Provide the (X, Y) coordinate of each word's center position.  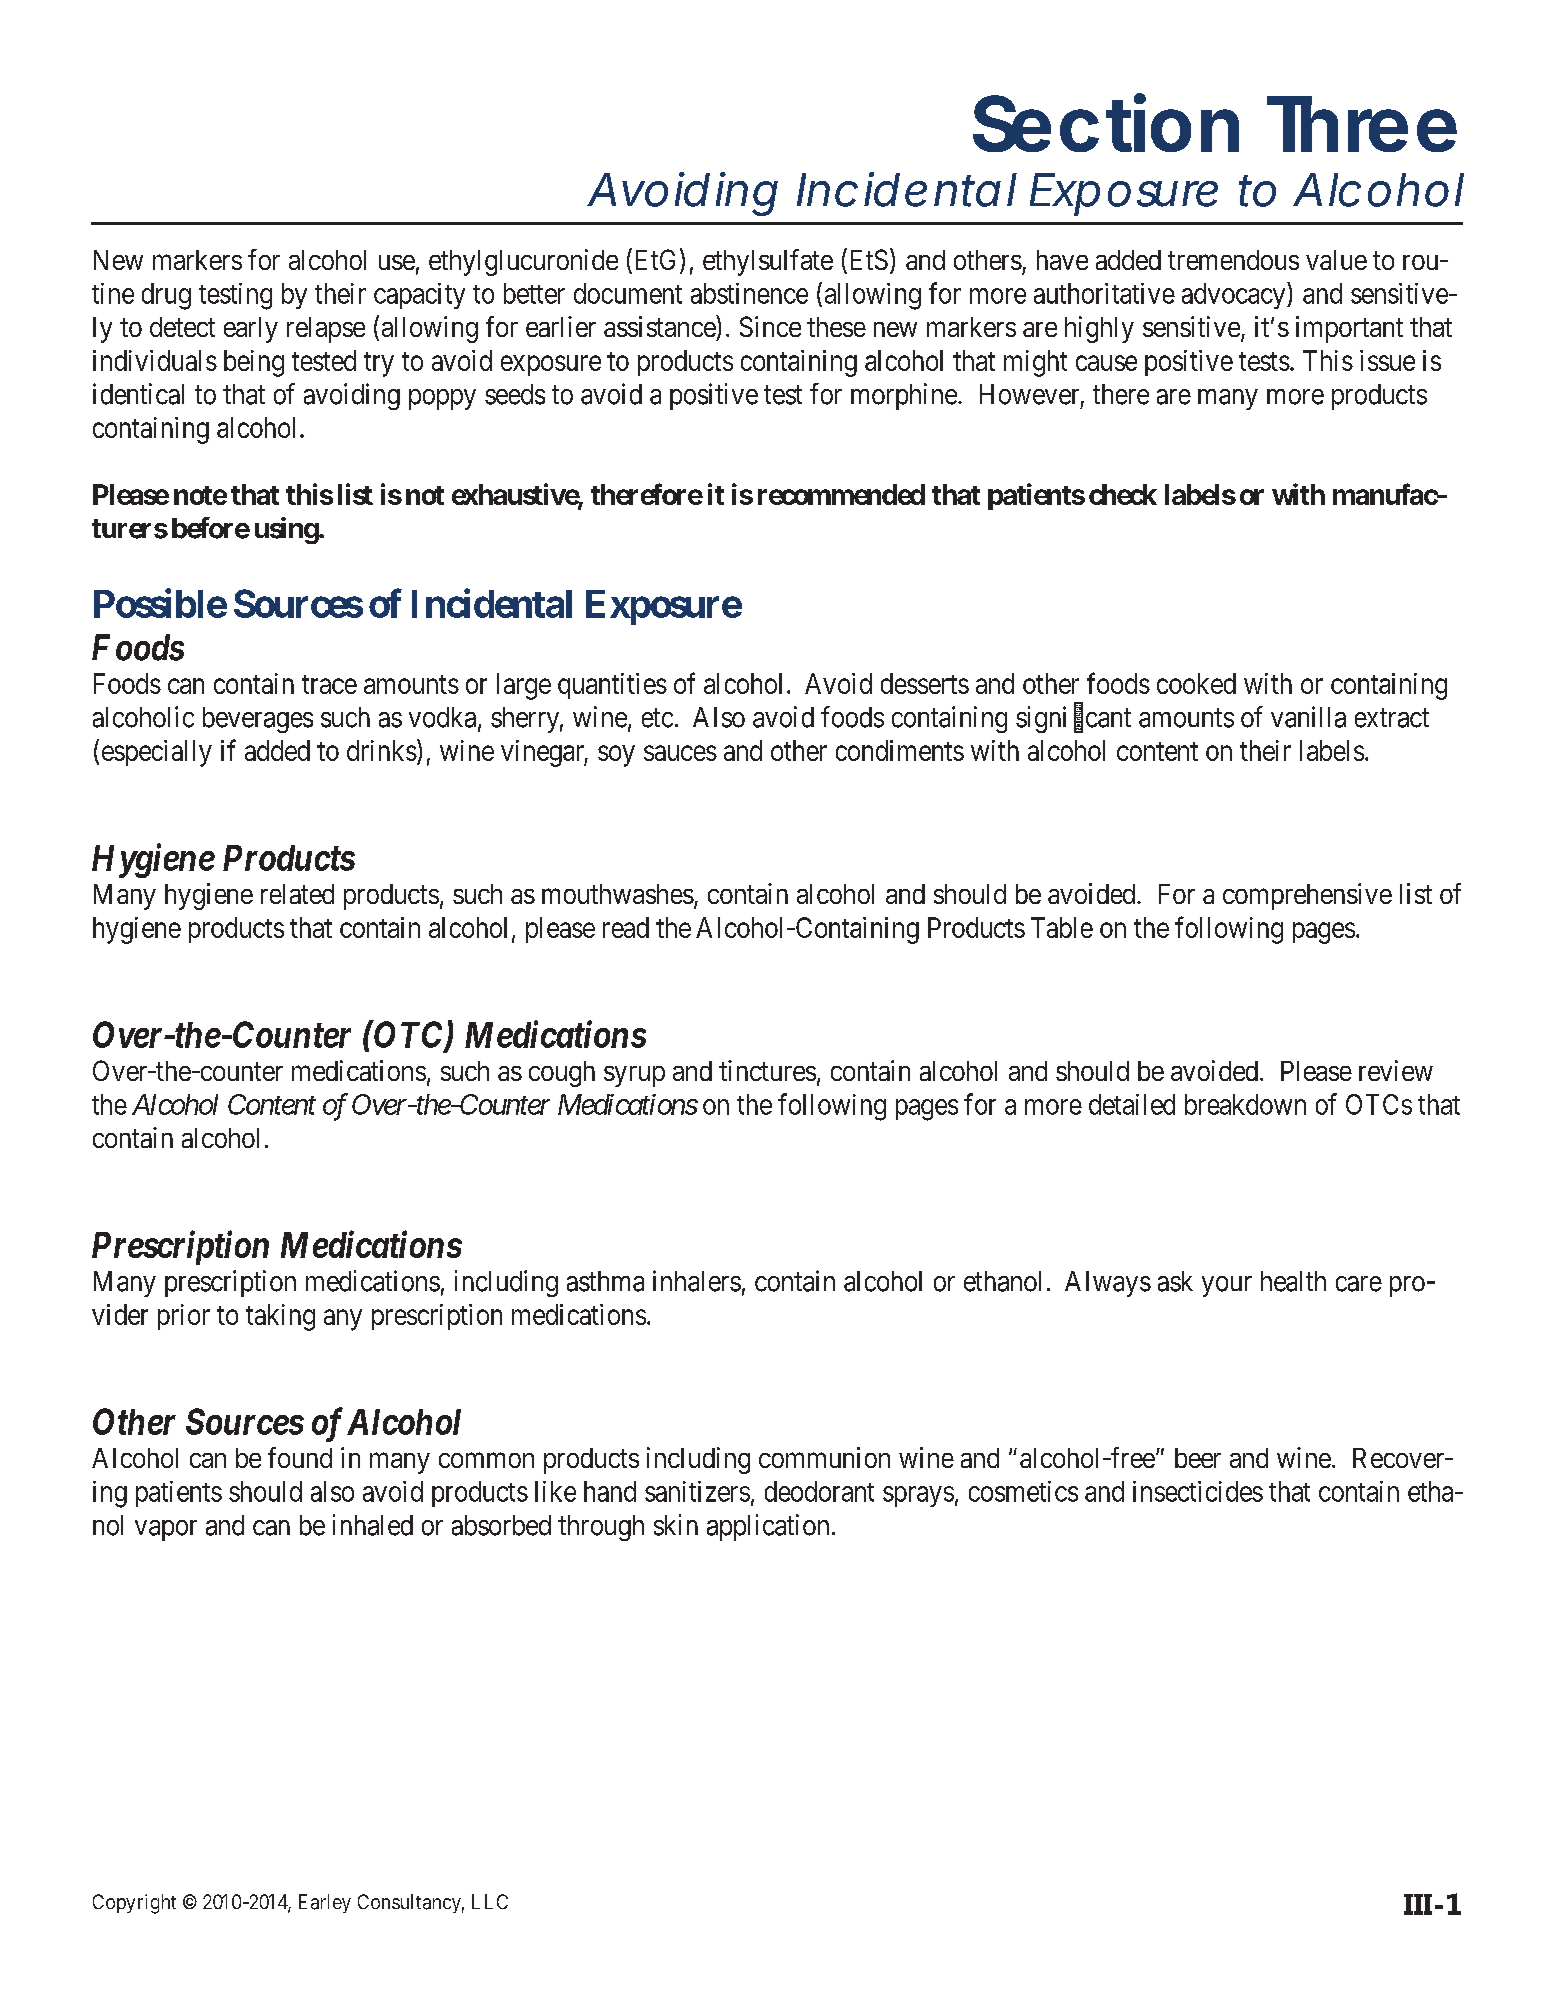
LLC (490, 1901)
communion (824, 1457)
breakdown (1245, 1104)
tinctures (767, 1070)
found (300, 1457)
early (251, 330)
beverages (258, 720)
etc (657, 718)
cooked (1196, 683)
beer (1198, 1458)
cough (562, 1074)
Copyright (134, 1904)
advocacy (1235, 295)
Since (770, 326)
